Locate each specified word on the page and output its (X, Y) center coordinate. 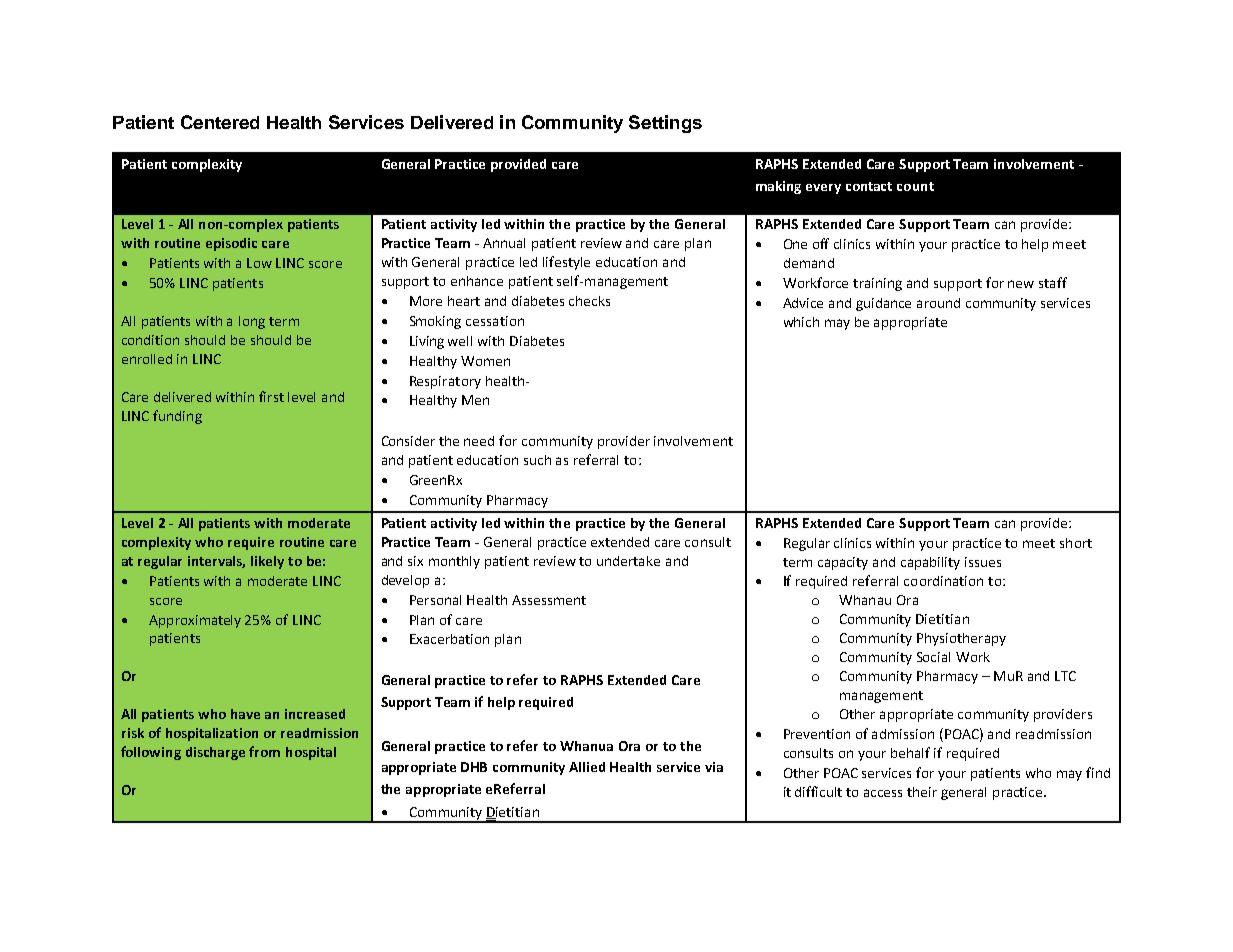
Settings (665, 124)
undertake (628, 561)
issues (983, 562)
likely (267, 562)
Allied (587, 767)
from (264, 751)
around (938, 303)
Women (485, 361)
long (252, 322)
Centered (220, 122)
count (915, 186)
